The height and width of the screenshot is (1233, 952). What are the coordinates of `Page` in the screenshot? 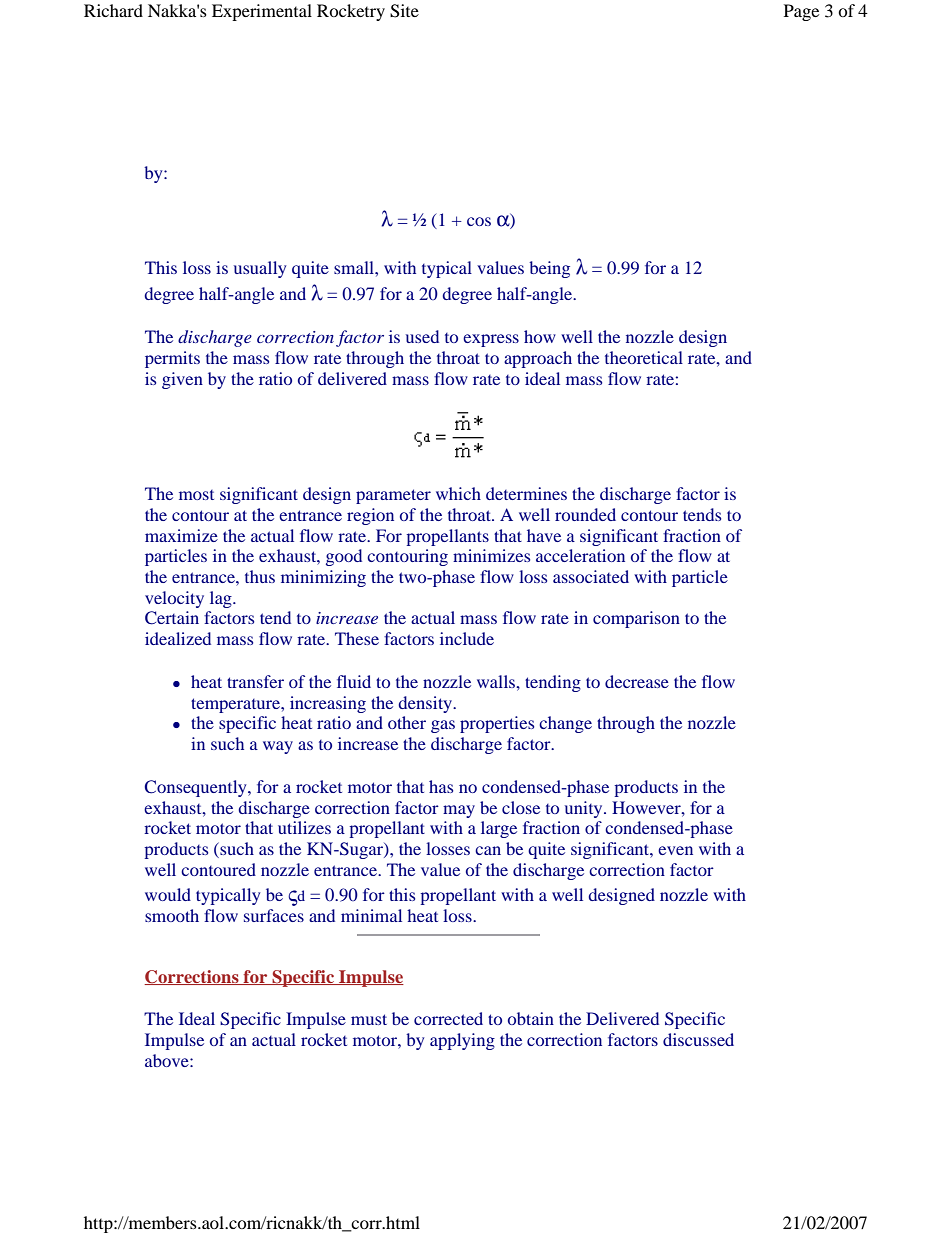 It's located at (801, 12).
